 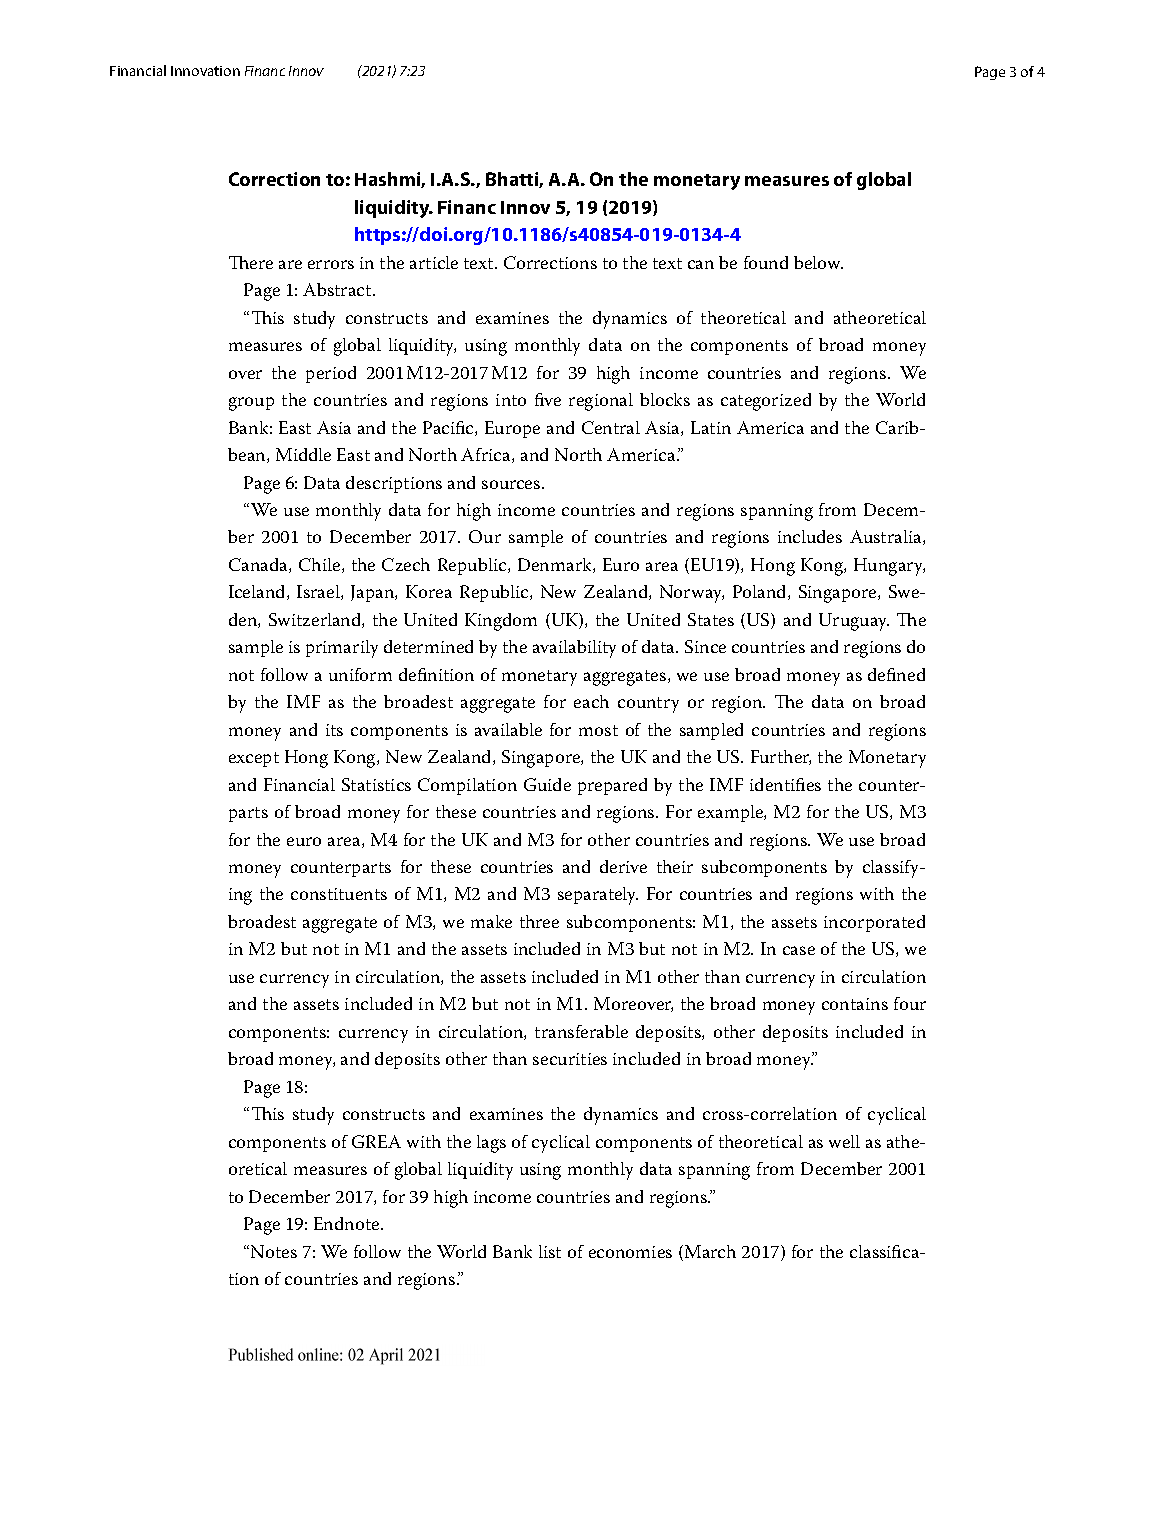 I want to click on transferable, so click(x=581, y=1031).
